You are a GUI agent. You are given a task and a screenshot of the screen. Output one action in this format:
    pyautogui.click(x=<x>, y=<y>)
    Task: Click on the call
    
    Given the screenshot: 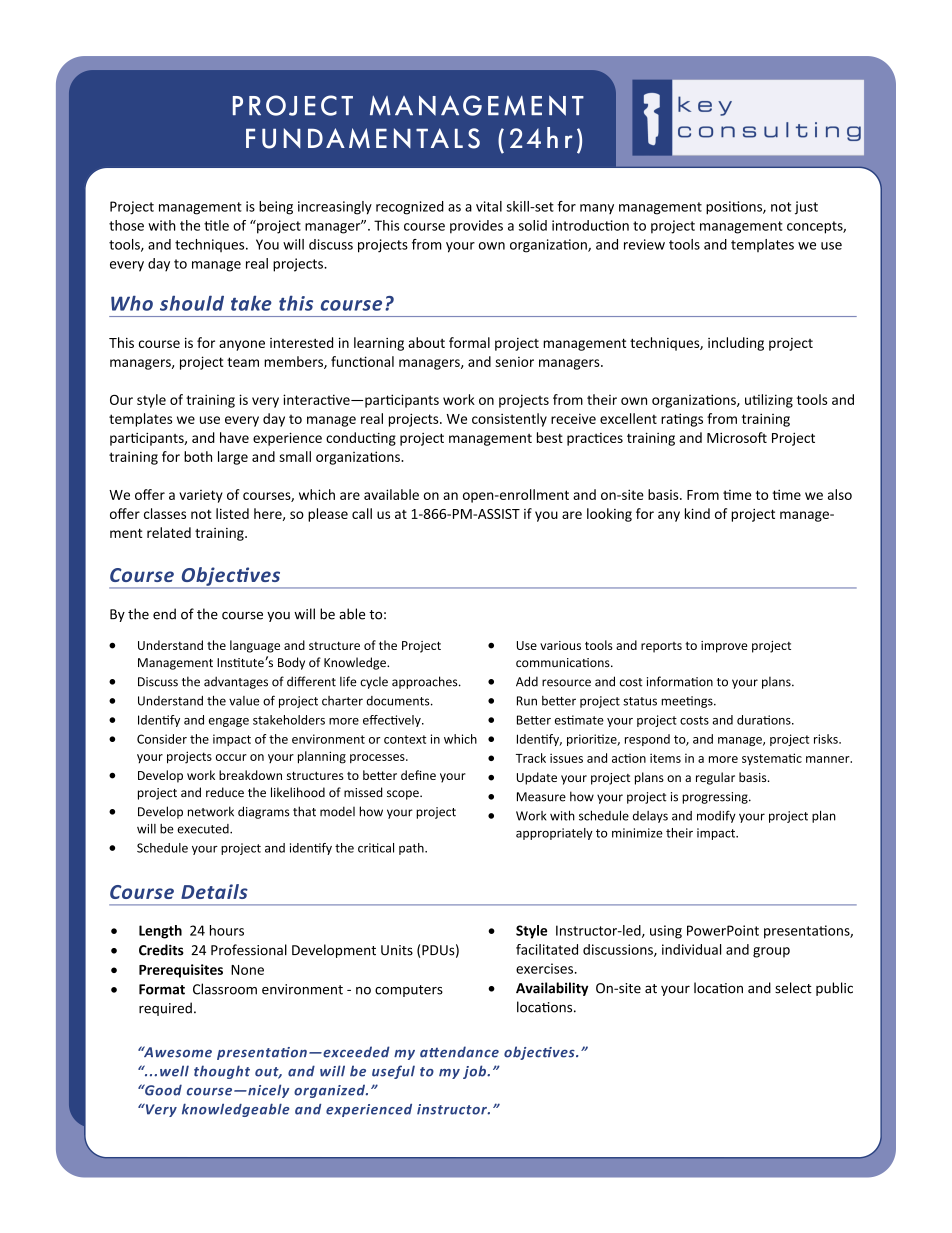 What is the action you would take?
    pyautogui.click(x=362, y=513)
